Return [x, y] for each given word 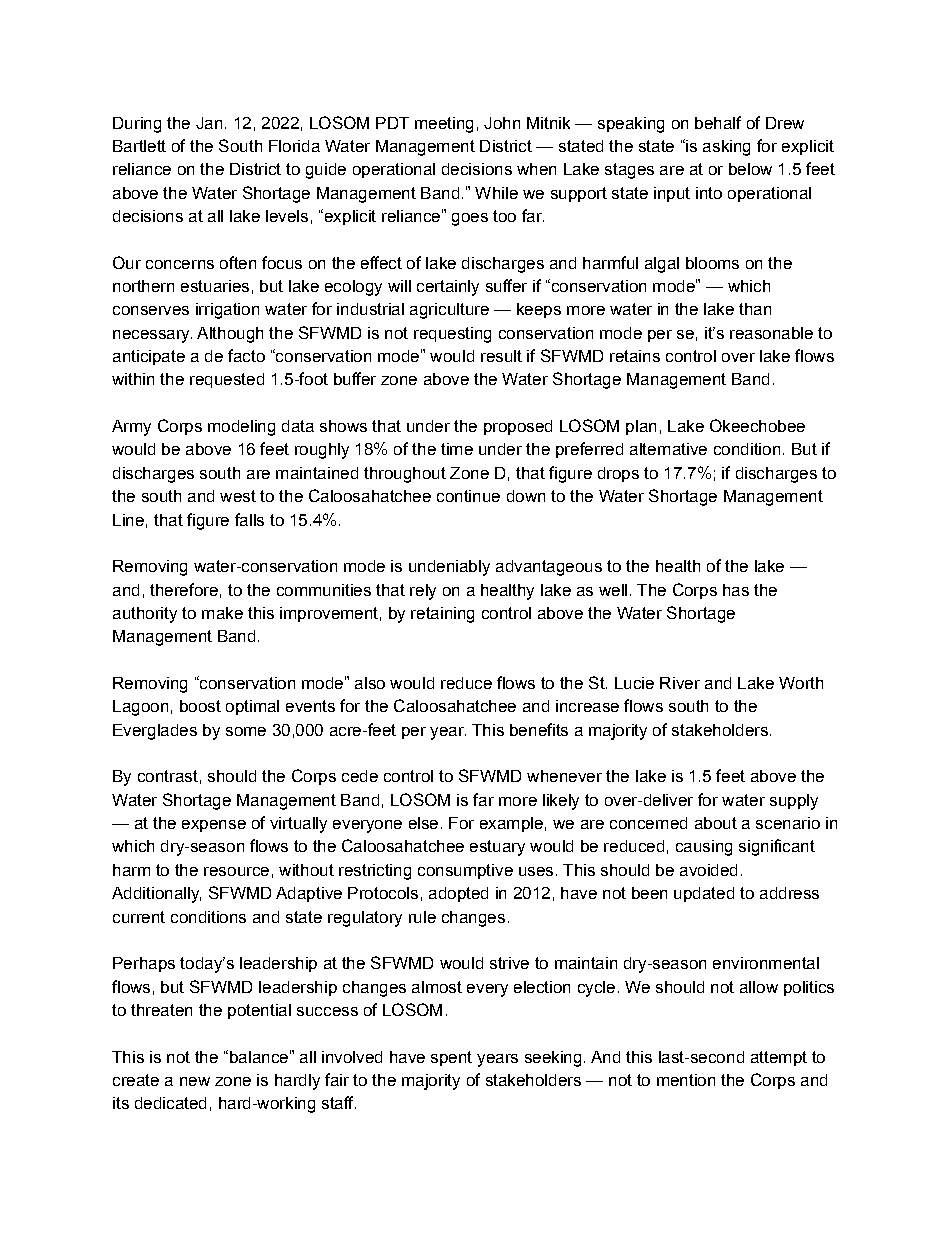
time [457, 449]
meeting [444, 125]
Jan [209, 123]
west [238, 496]
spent [451, 1058]
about [716, 823]
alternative [668, 449]
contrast [168, 776]
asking [726, 148]
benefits [539, 729]
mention [686, 1080]
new [195, 1081]
